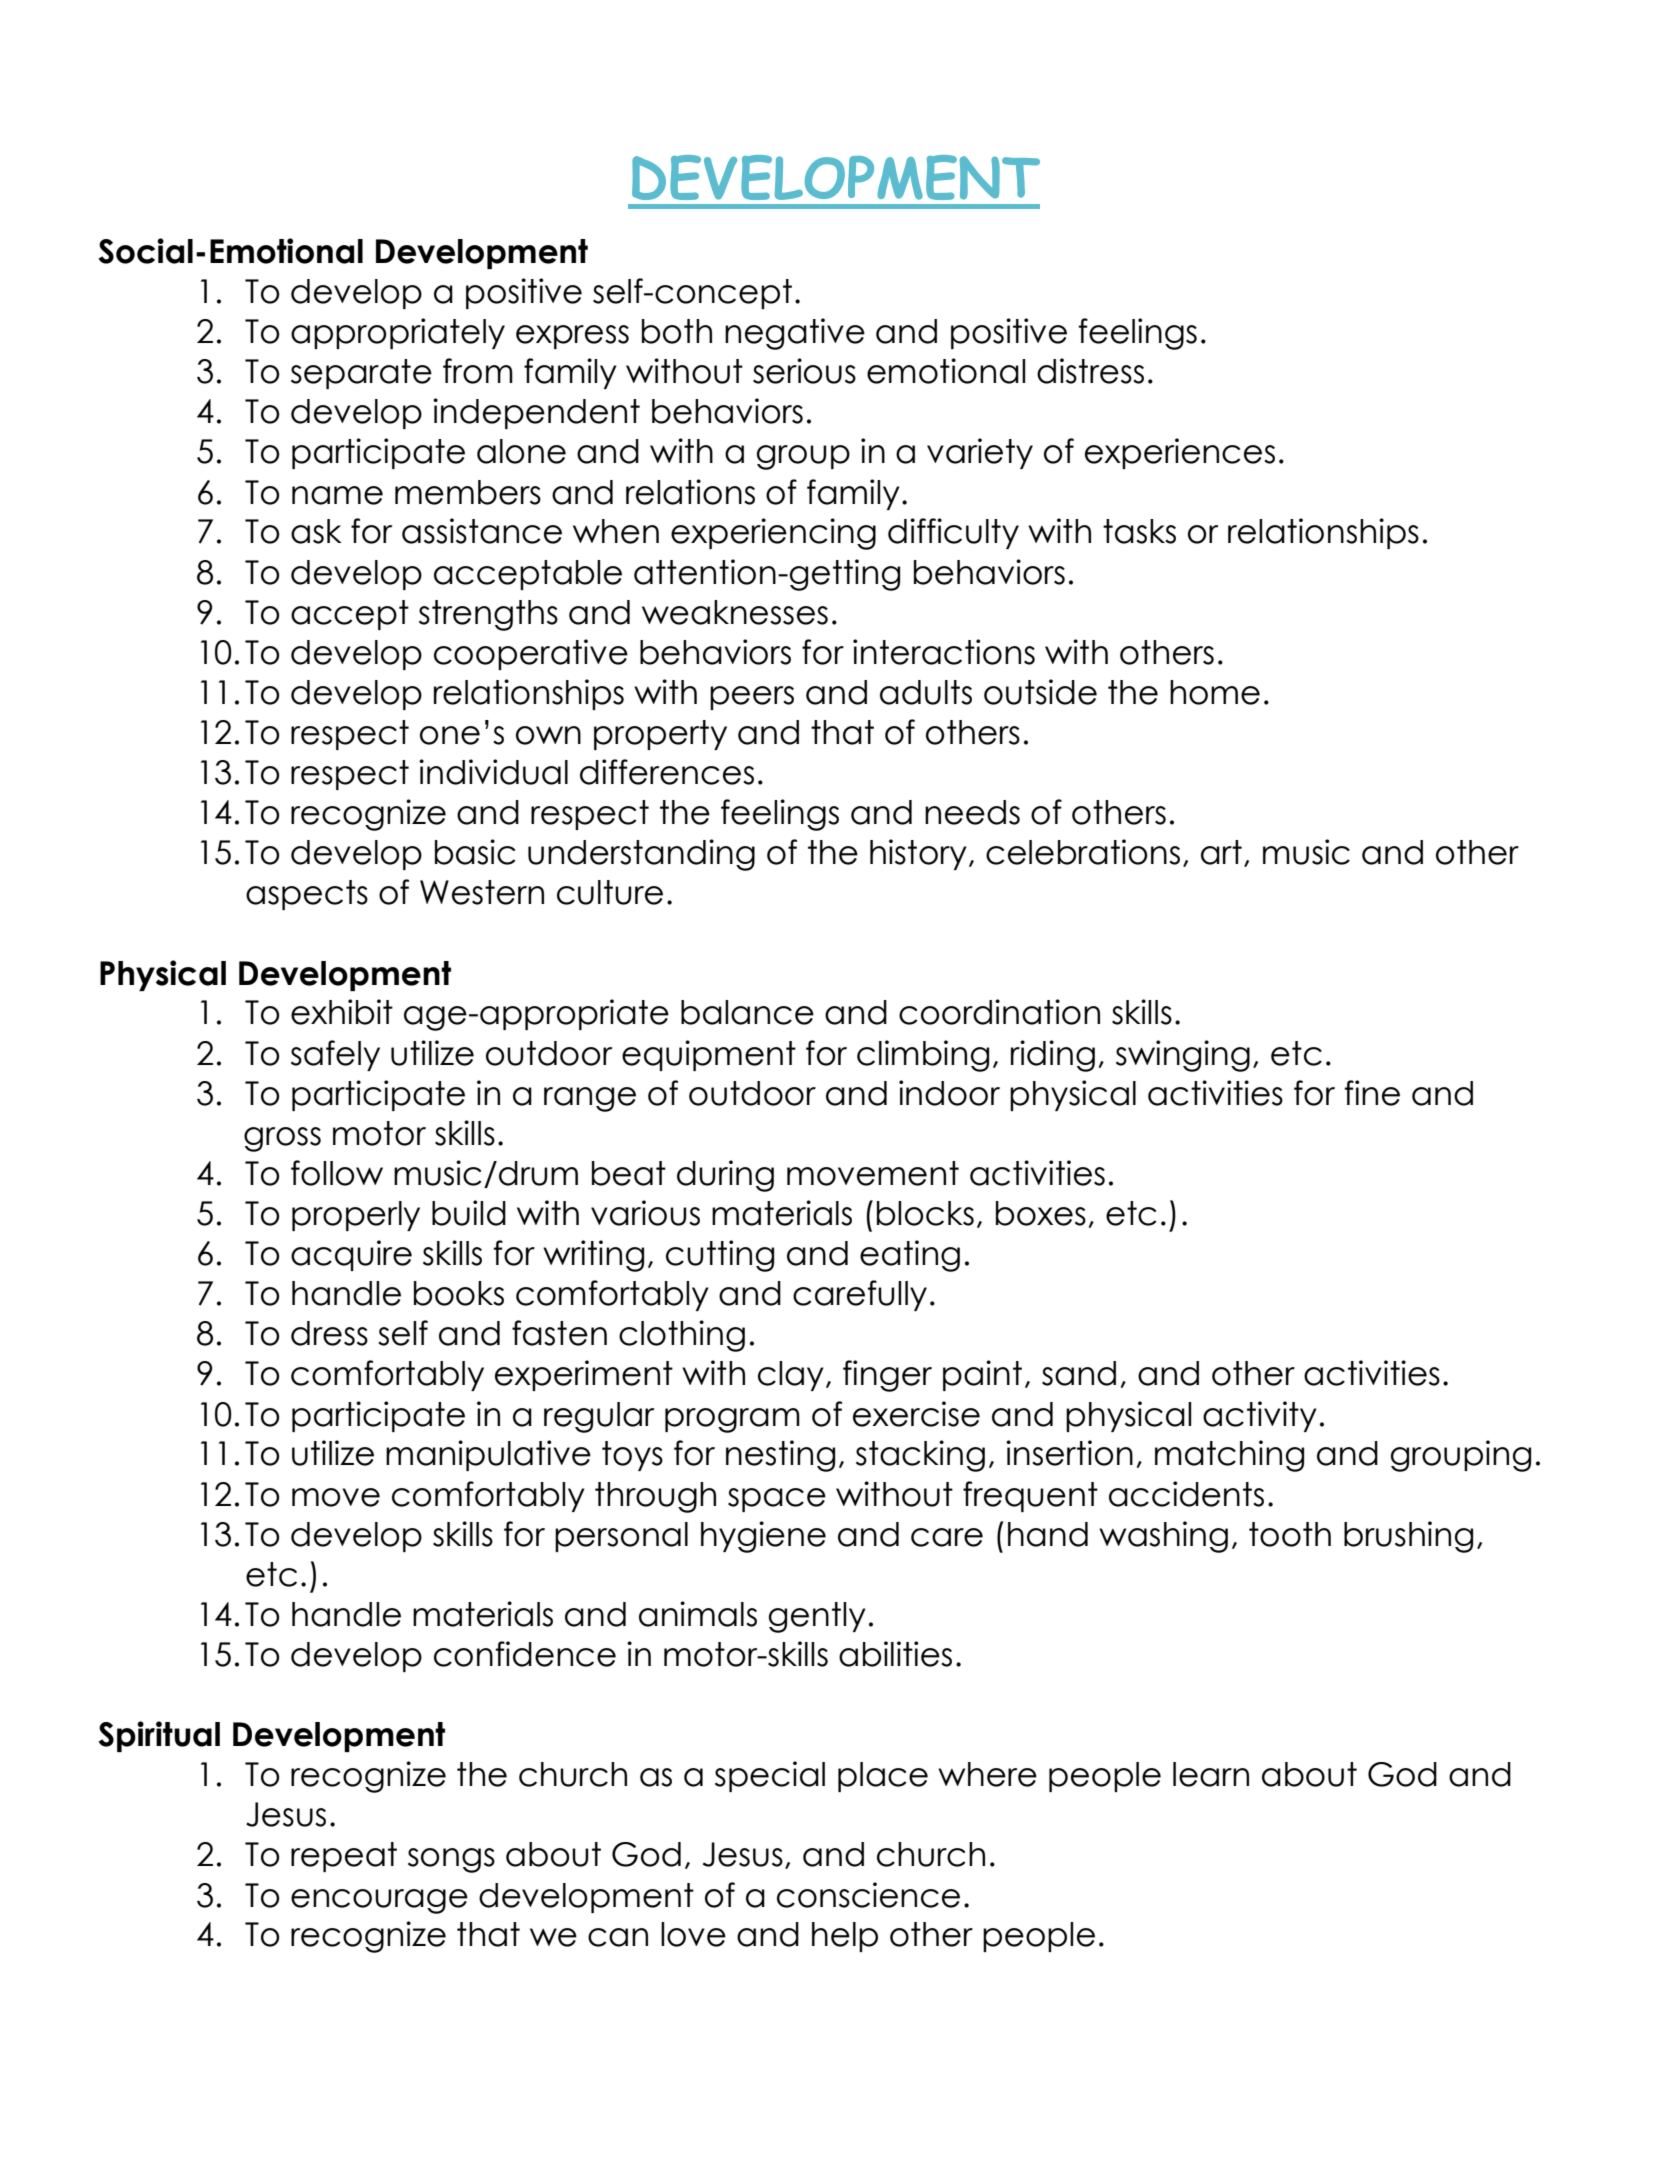 The height and width of the document is (2158, 1668). Describe the element at coordinates (344, 1857) in the document. I see `repeat` at that location.
